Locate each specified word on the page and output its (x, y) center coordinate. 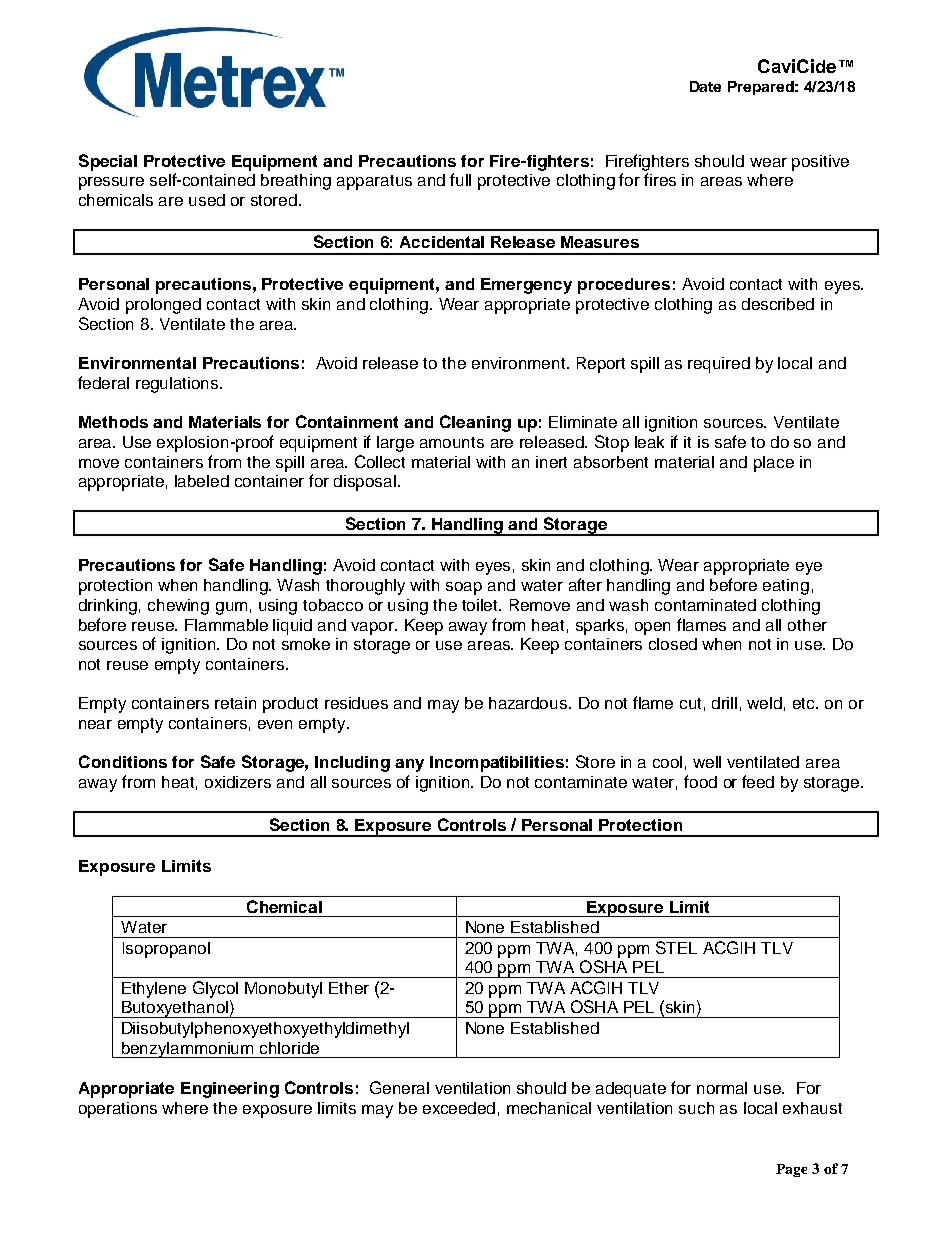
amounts (452, 442)
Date (705, 86)
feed (758, 781)
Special (108, 162)
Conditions (123, 761)
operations (118, 1110)
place (774, 464)
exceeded (459, 1108)
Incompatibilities (497, 764)
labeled (202, 481)
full (460, 179)
